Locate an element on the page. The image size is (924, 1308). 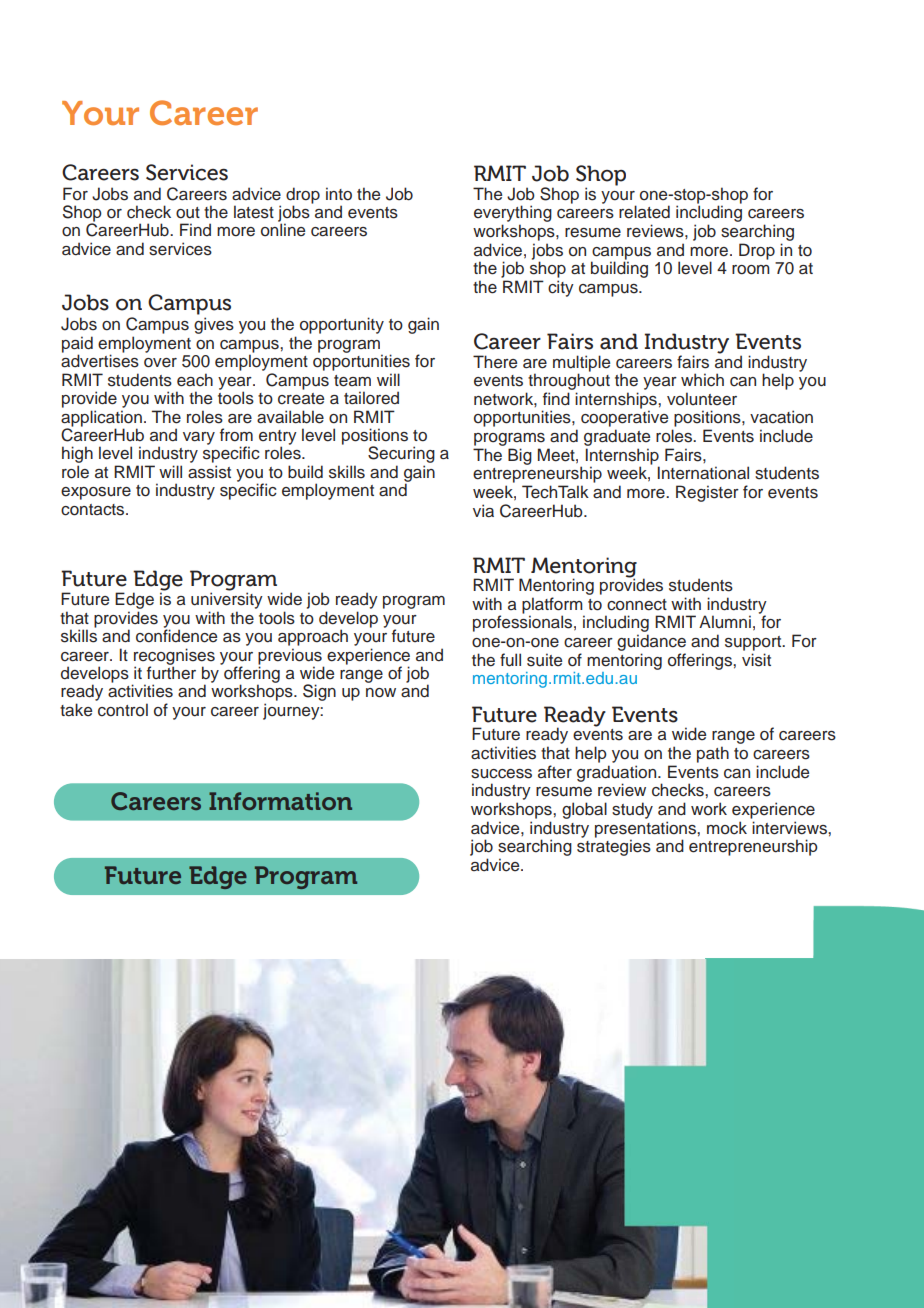
latest is located at coordinates (254, 212).
